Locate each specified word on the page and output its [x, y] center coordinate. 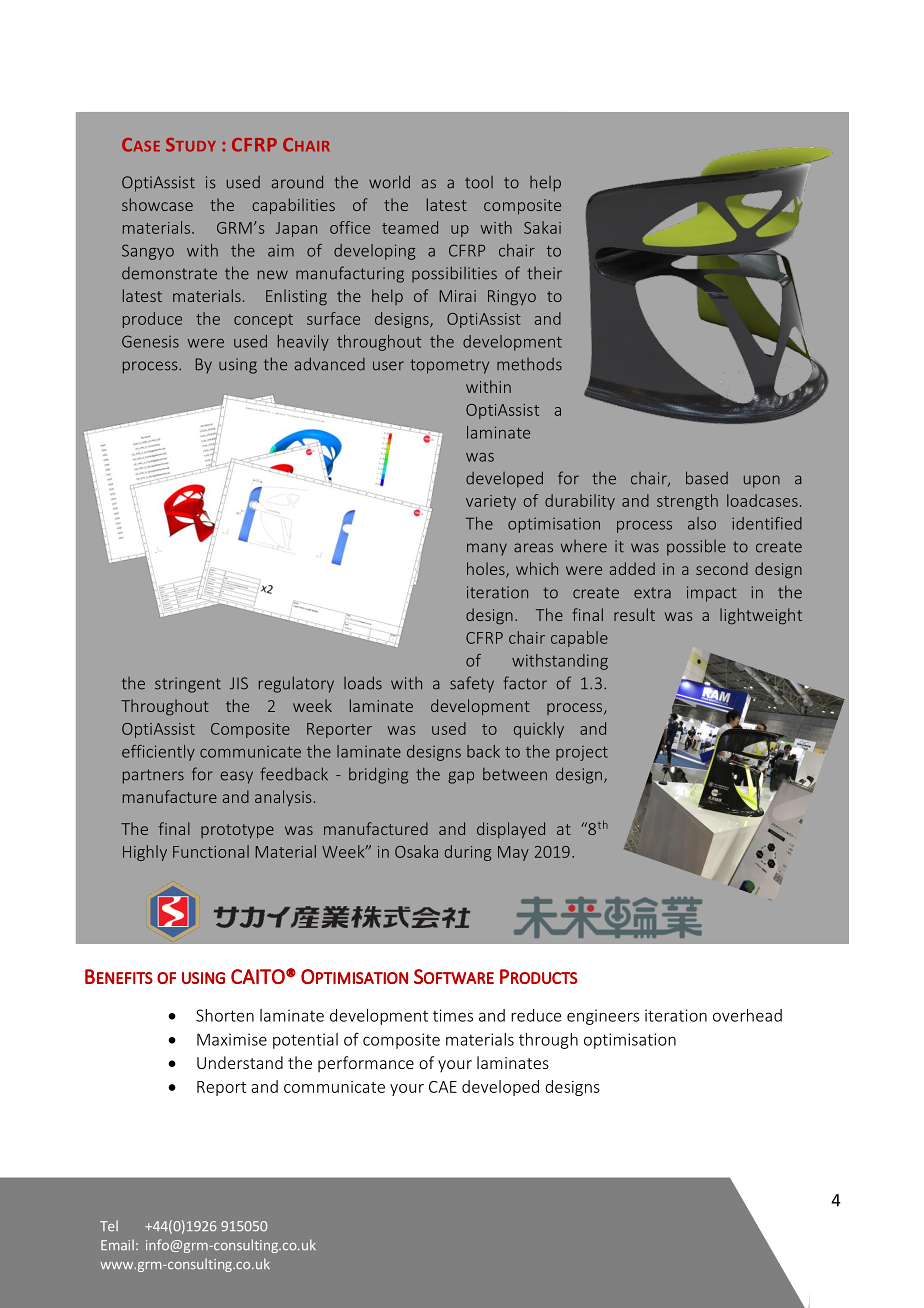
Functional [211, 851]
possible [696, 547]
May [513, 853]
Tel [109, 1225]
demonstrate [169, 273]
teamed [410, 227]
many [487, 549]
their [544, 273]
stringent [188, 685]
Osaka [416, 851]
